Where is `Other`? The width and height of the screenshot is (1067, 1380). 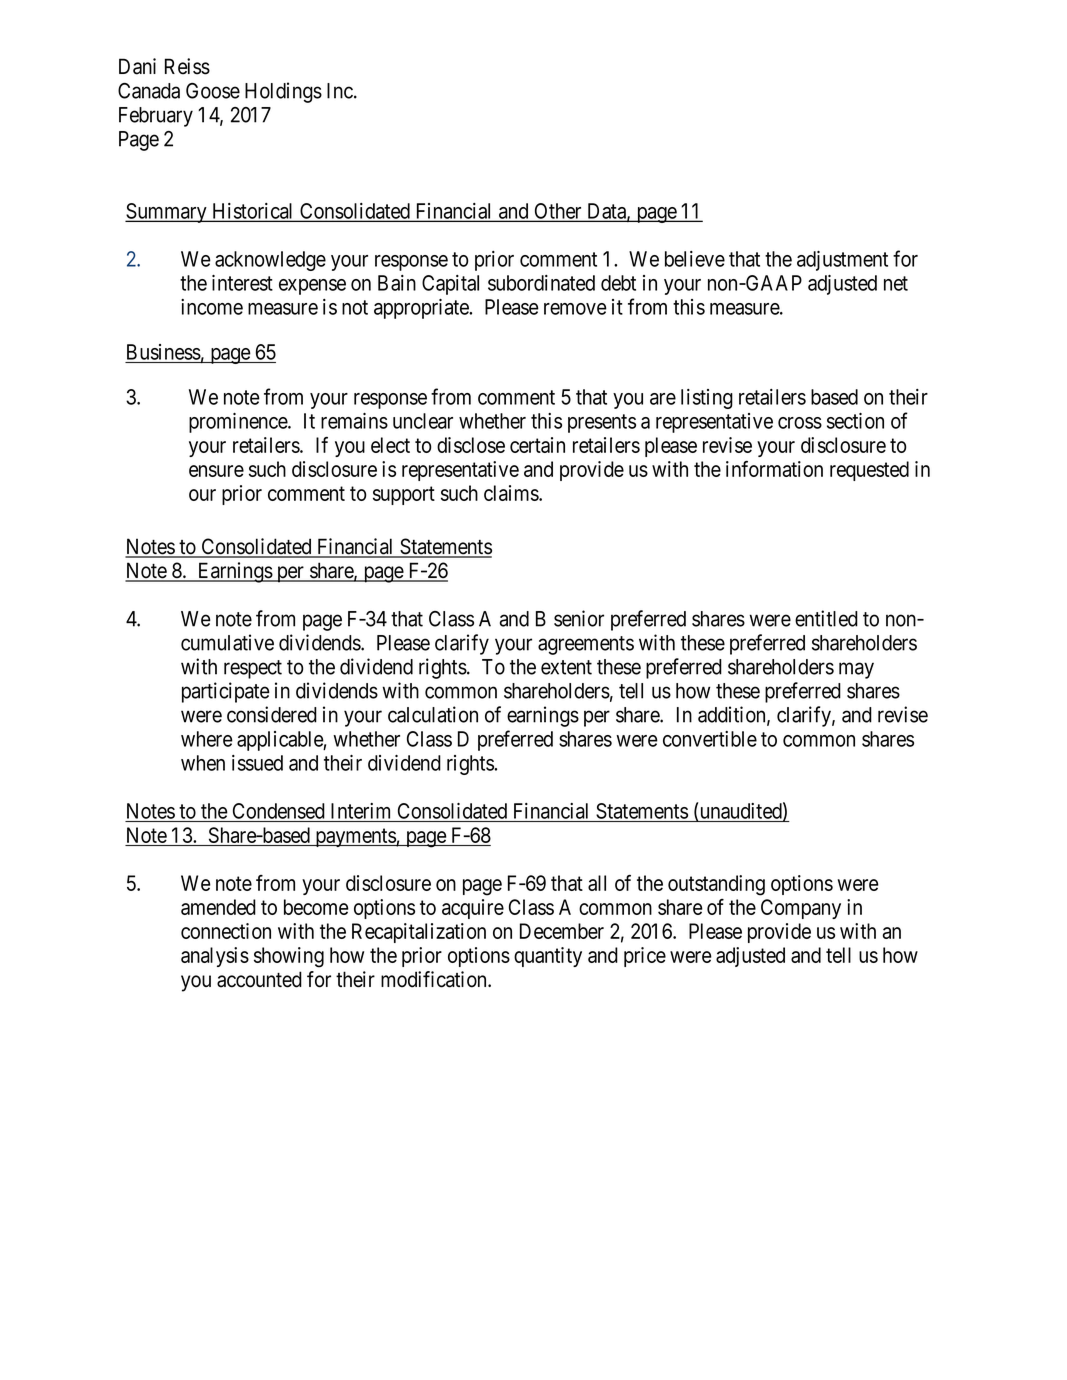
Other is located at coordinates (558, 212).
